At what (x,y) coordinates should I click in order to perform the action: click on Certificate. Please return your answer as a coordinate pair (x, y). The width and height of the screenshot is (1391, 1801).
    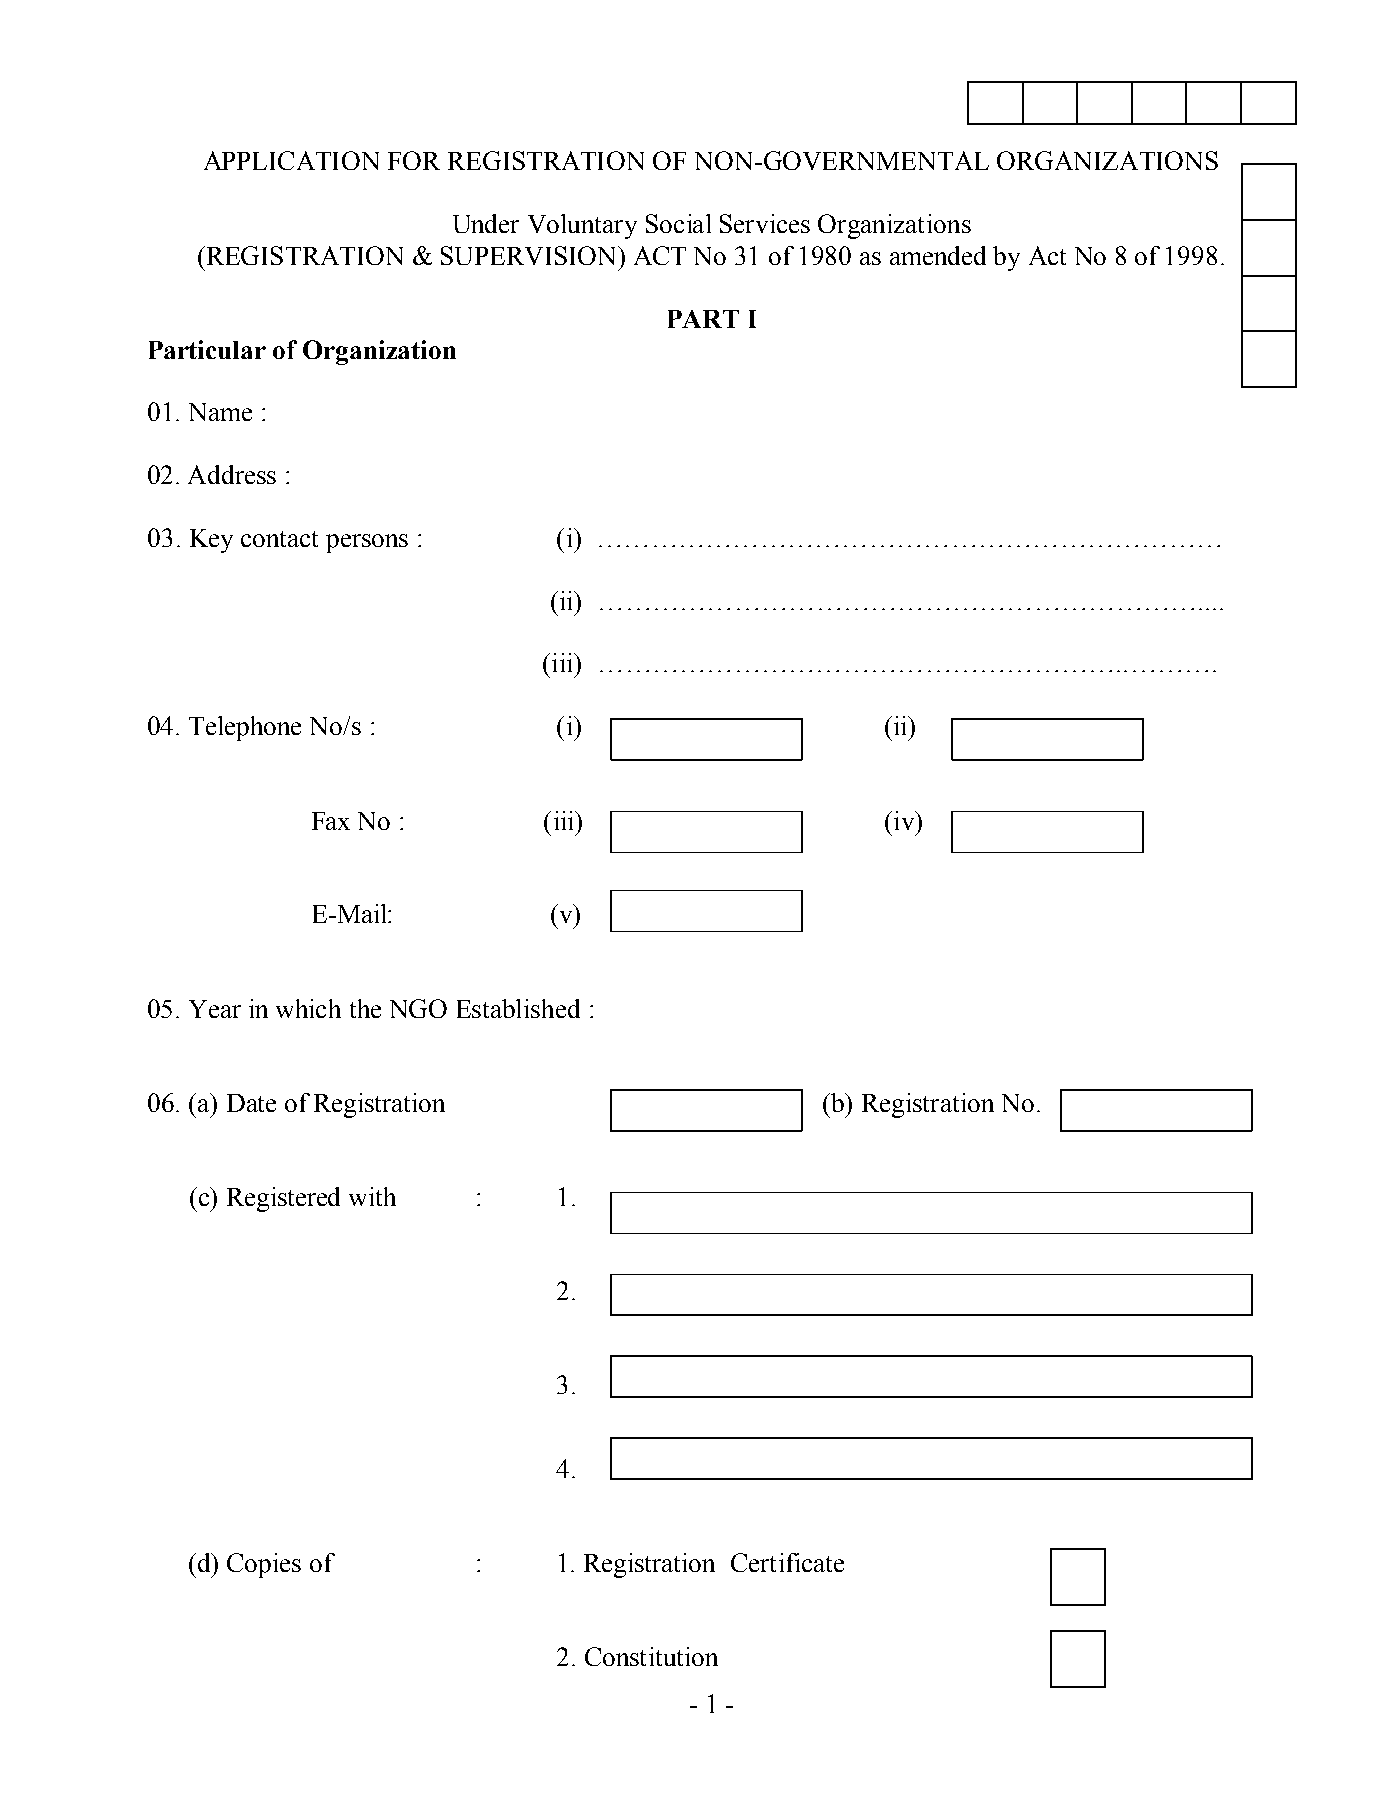
    Looking at the image, I should click on (787, 1562).
